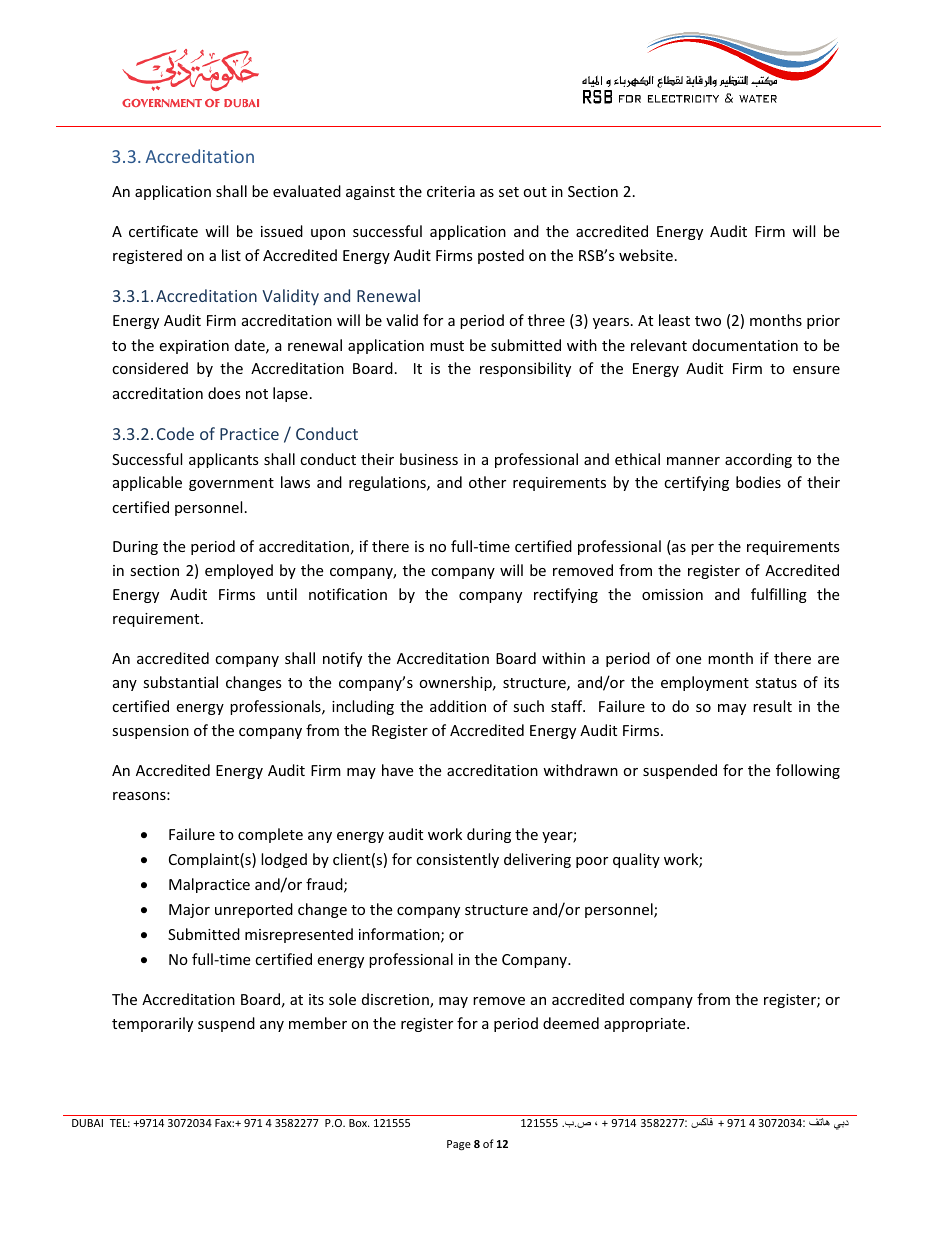 Image resolution: width=952 pixels, height=1233 pixels. What do you see at coordinates (163, 231) in the image?
I see `certificate` at bounding box center [163, 231].
